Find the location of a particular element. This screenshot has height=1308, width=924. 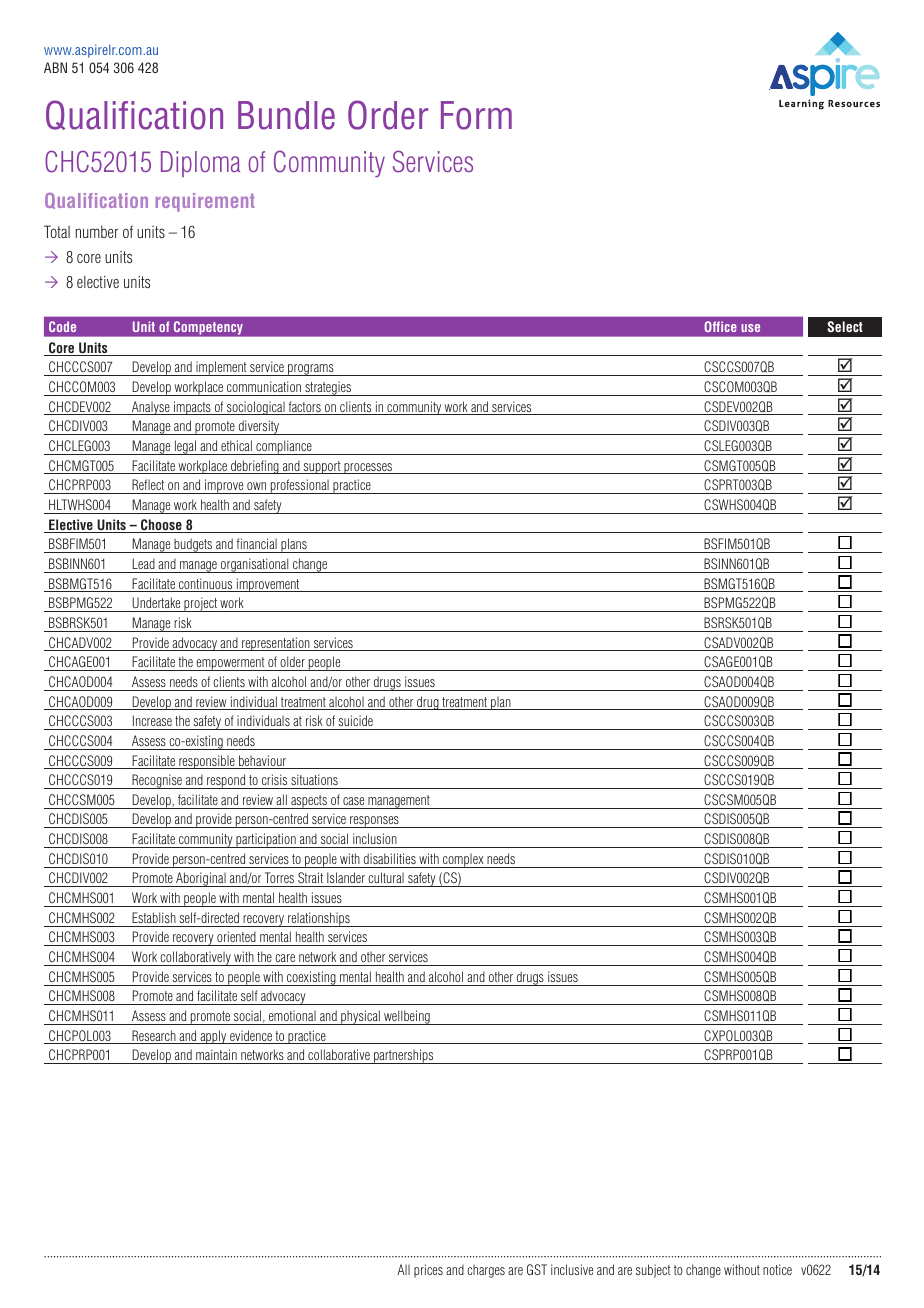

notice is located at coordinates (777, 1269).
